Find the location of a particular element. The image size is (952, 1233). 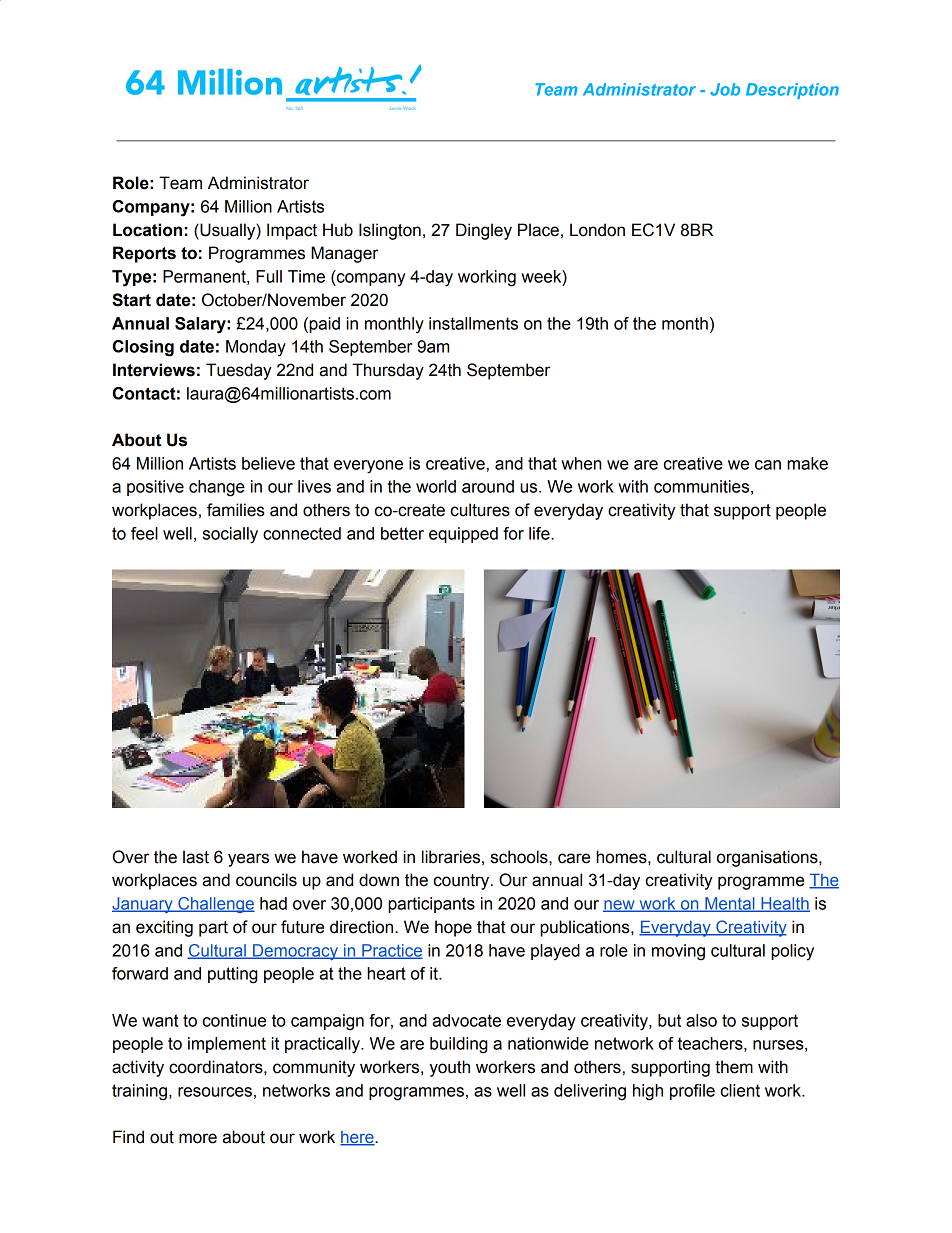

equipped is located at coordinates (463, 535).
